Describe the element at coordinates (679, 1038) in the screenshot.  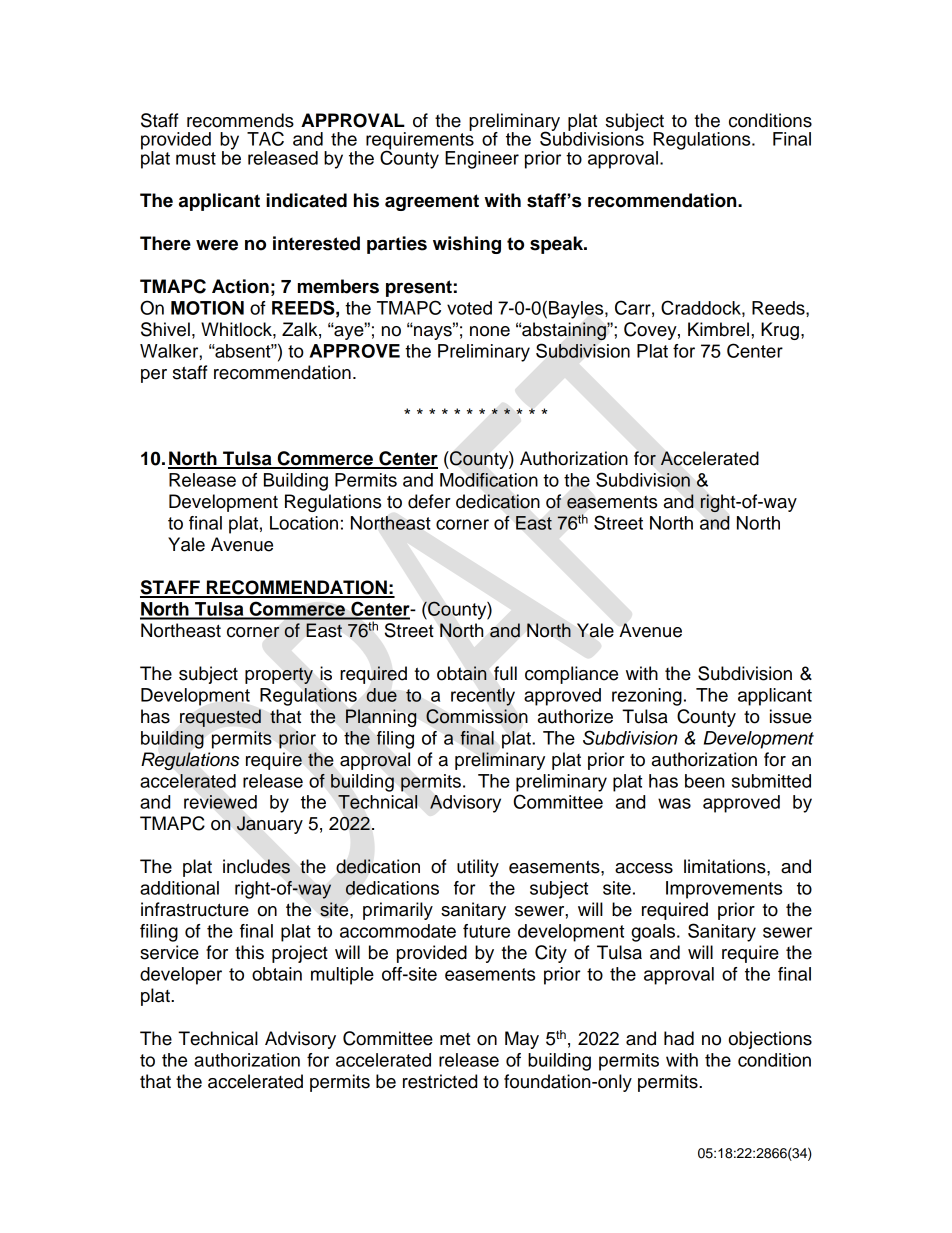
I see `had` at that location.
